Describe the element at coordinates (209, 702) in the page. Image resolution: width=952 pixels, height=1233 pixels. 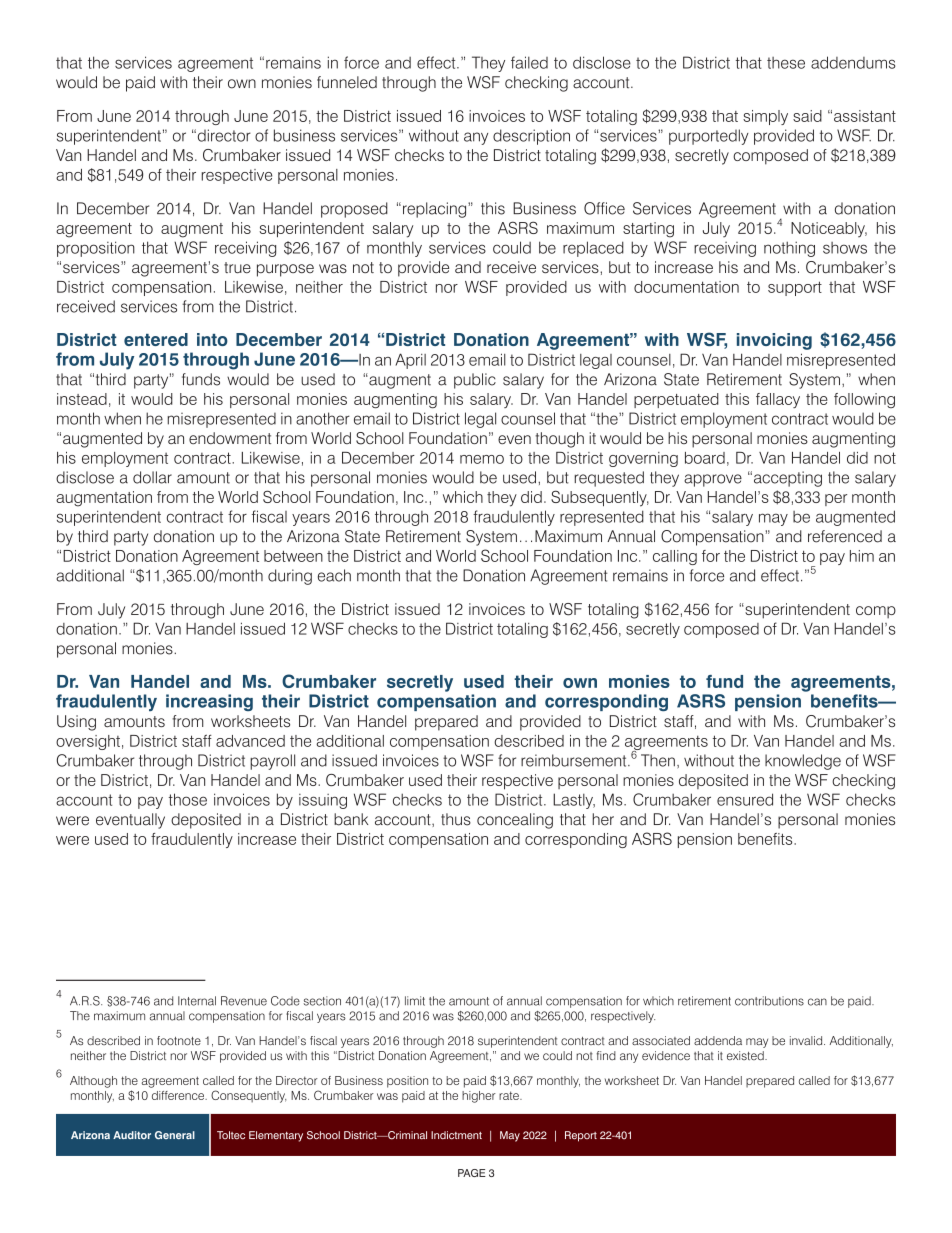
I see `increasing` at that location.
